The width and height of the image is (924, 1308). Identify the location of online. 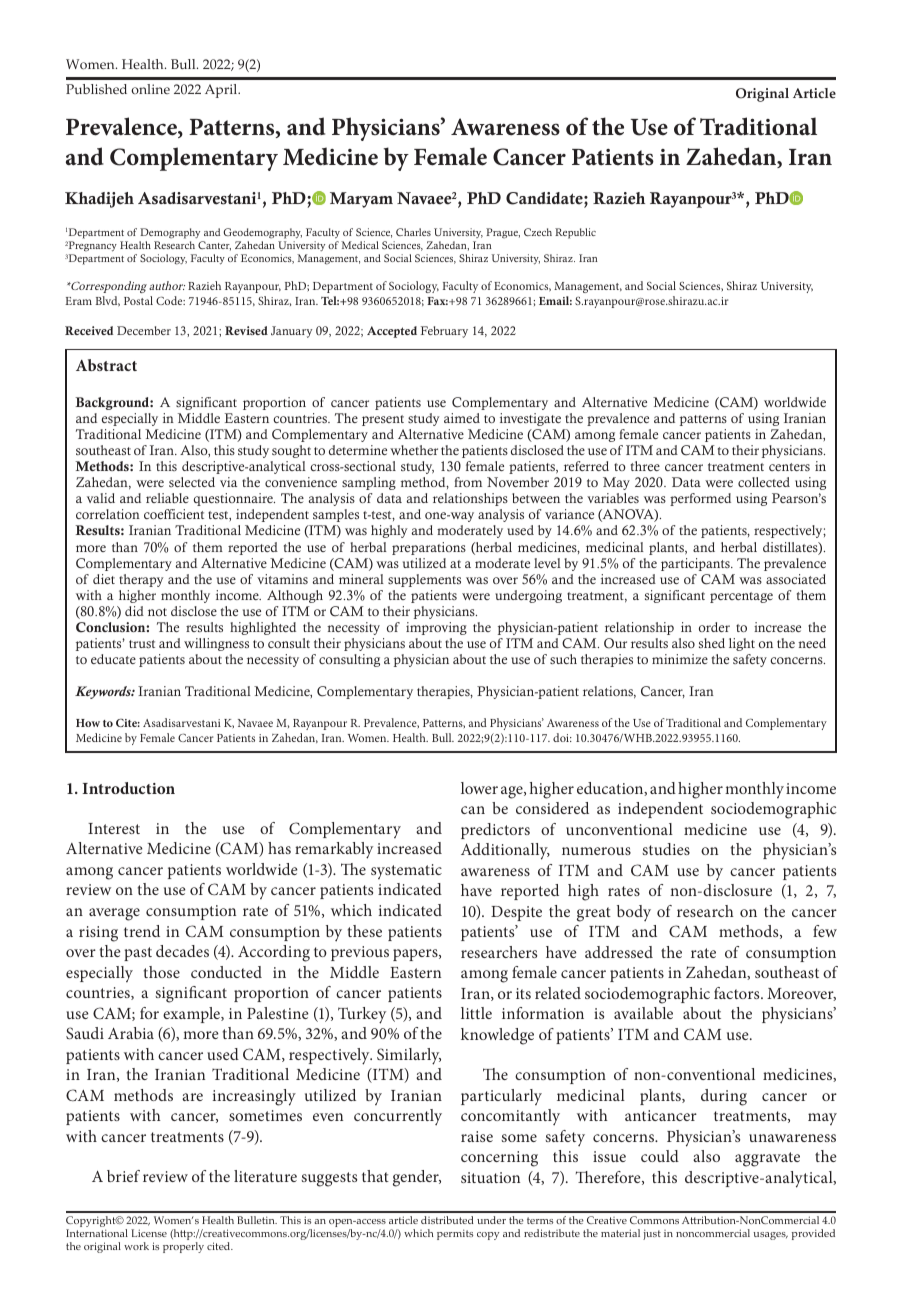
(150, 89).
